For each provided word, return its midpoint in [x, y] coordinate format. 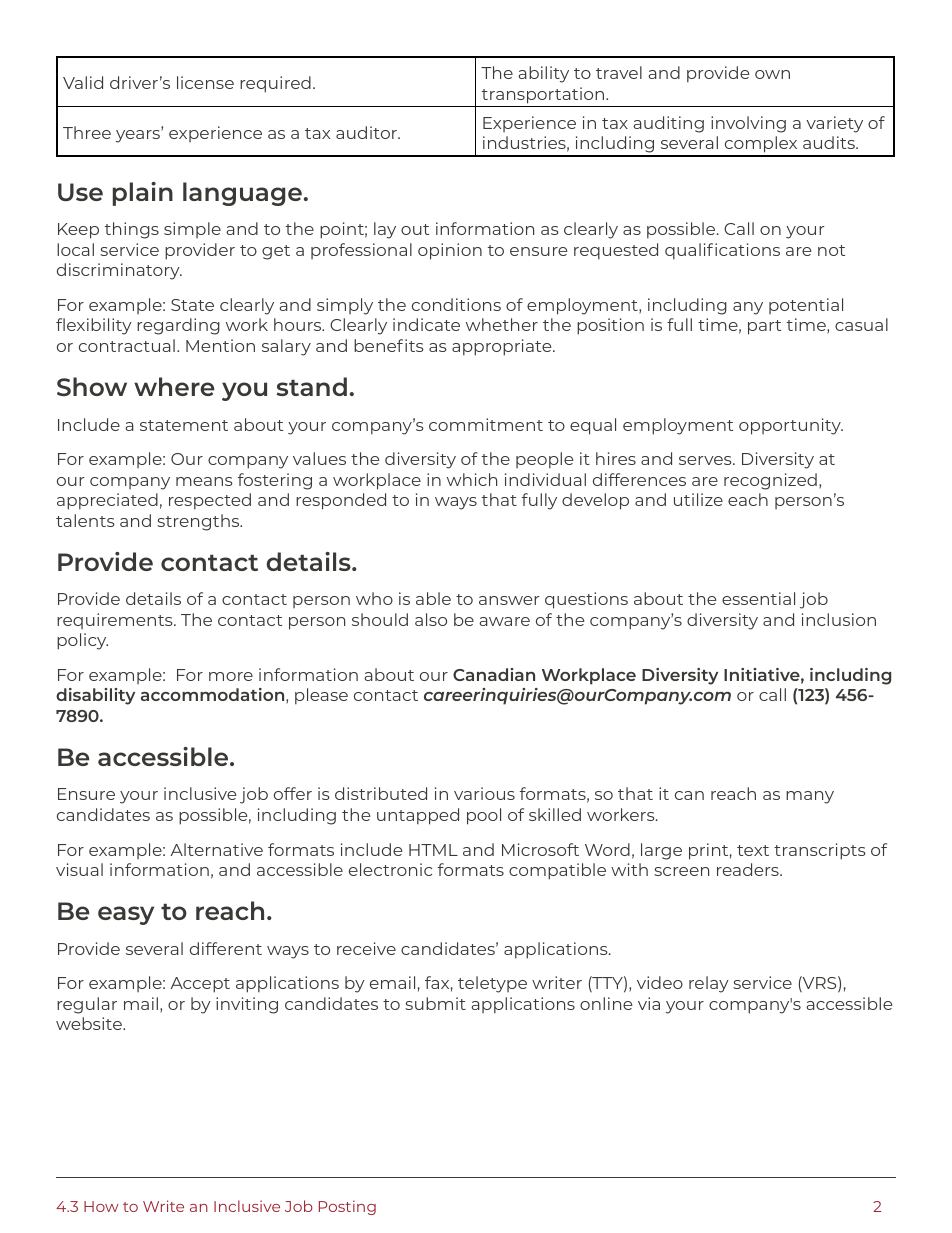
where [174, 386]
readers [749, 869]
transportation [544, 95]
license [205, 82]
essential [758, 598]
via [649, 1003]
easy [126, 915]
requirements [116, 621]
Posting [347, 1207]
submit [435, 1003]
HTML [433, 850]
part [764, 327]
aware [504, 621]
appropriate [503, 347]
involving [748, 124]
